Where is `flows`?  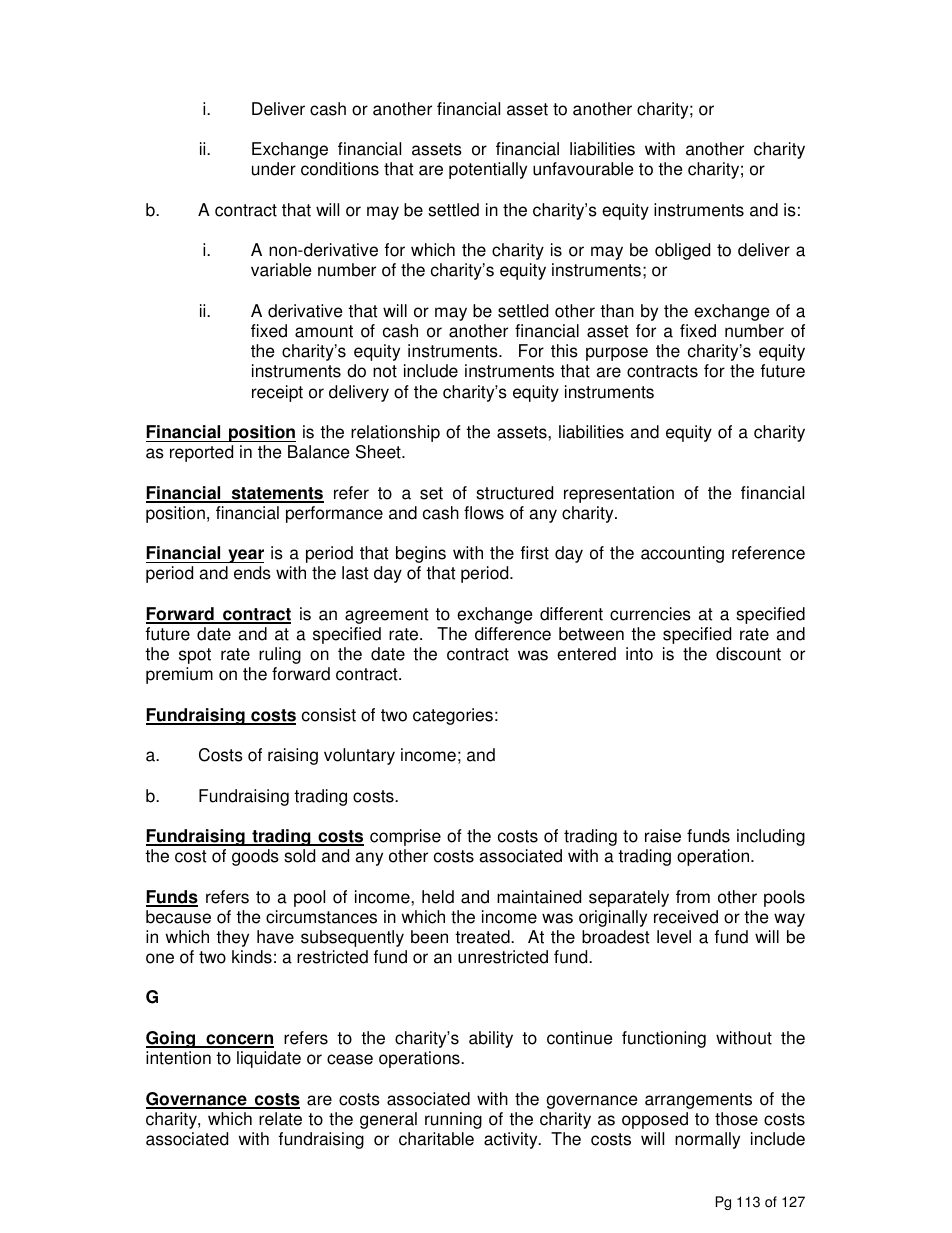 flows is located at coordinates (484, 513).
